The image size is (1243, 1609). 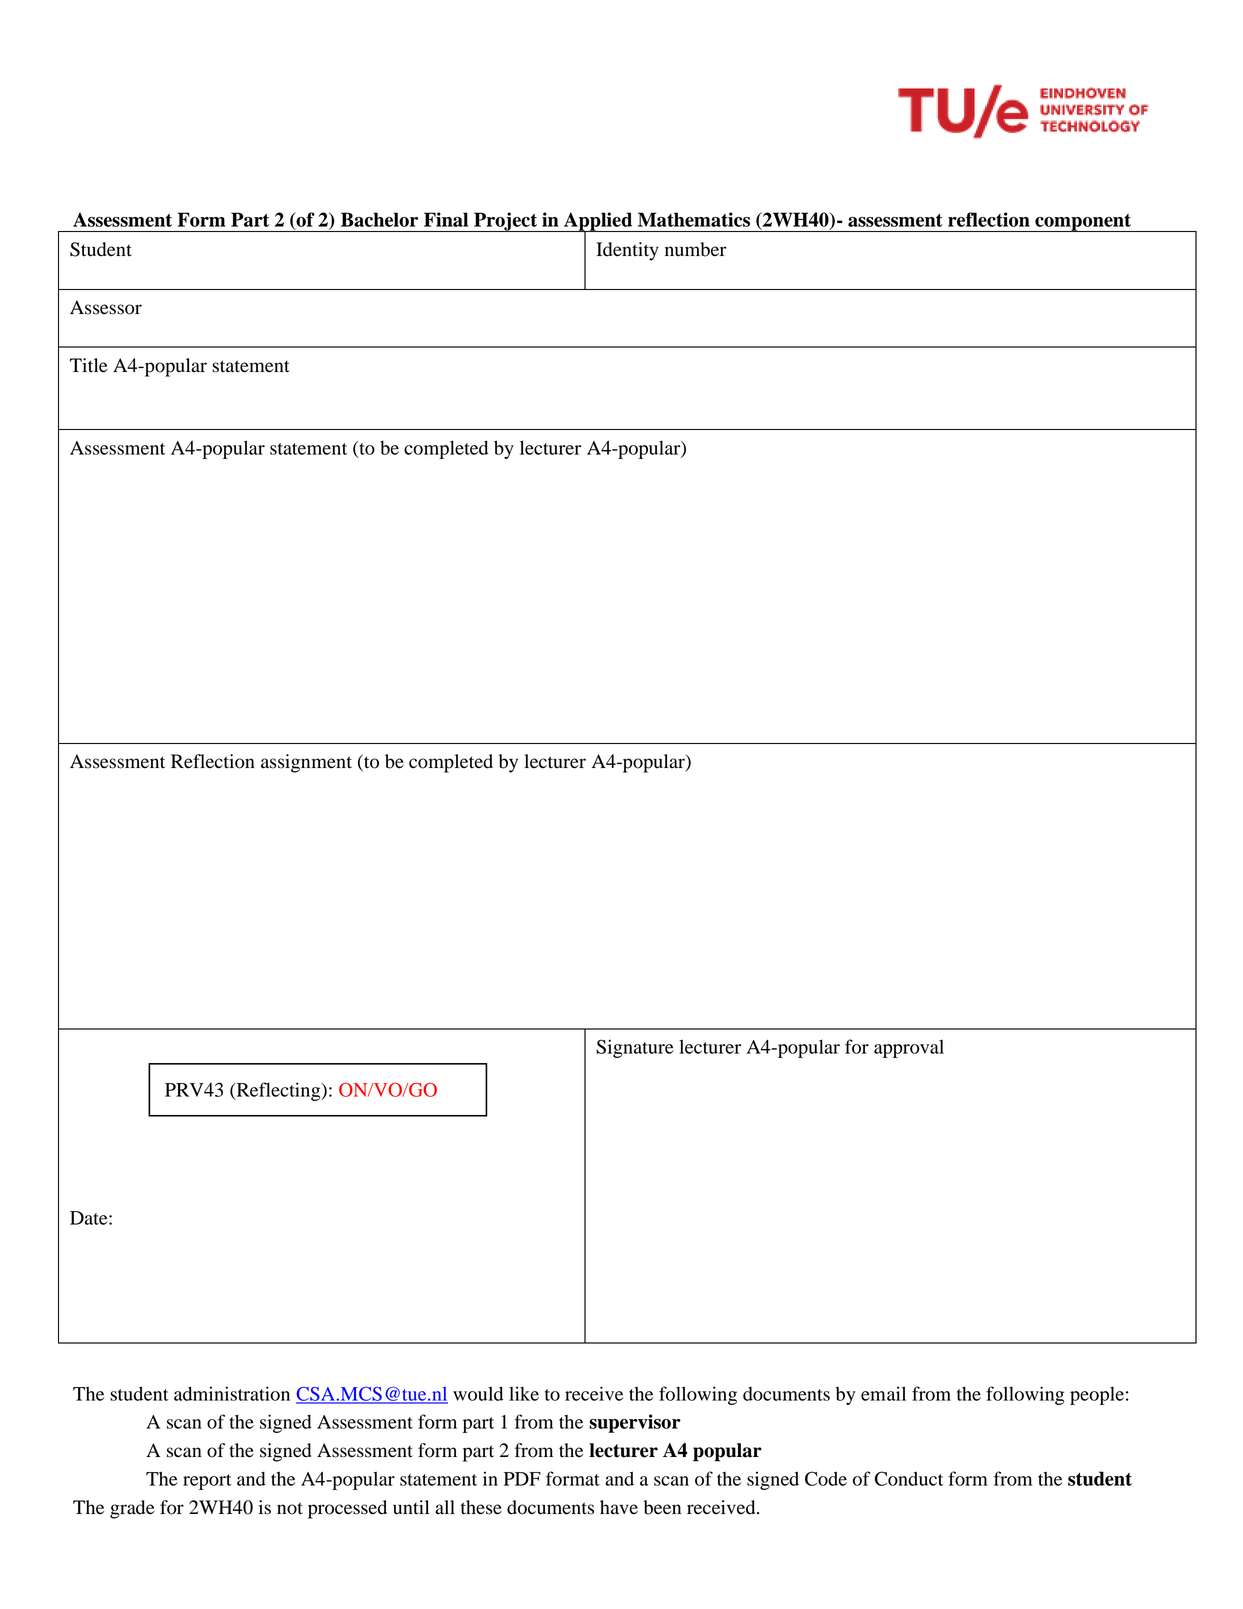 What do you see at coordinates (627, 251) in the screenshot?
I see `Identity` at bounding box center [627, 251].
